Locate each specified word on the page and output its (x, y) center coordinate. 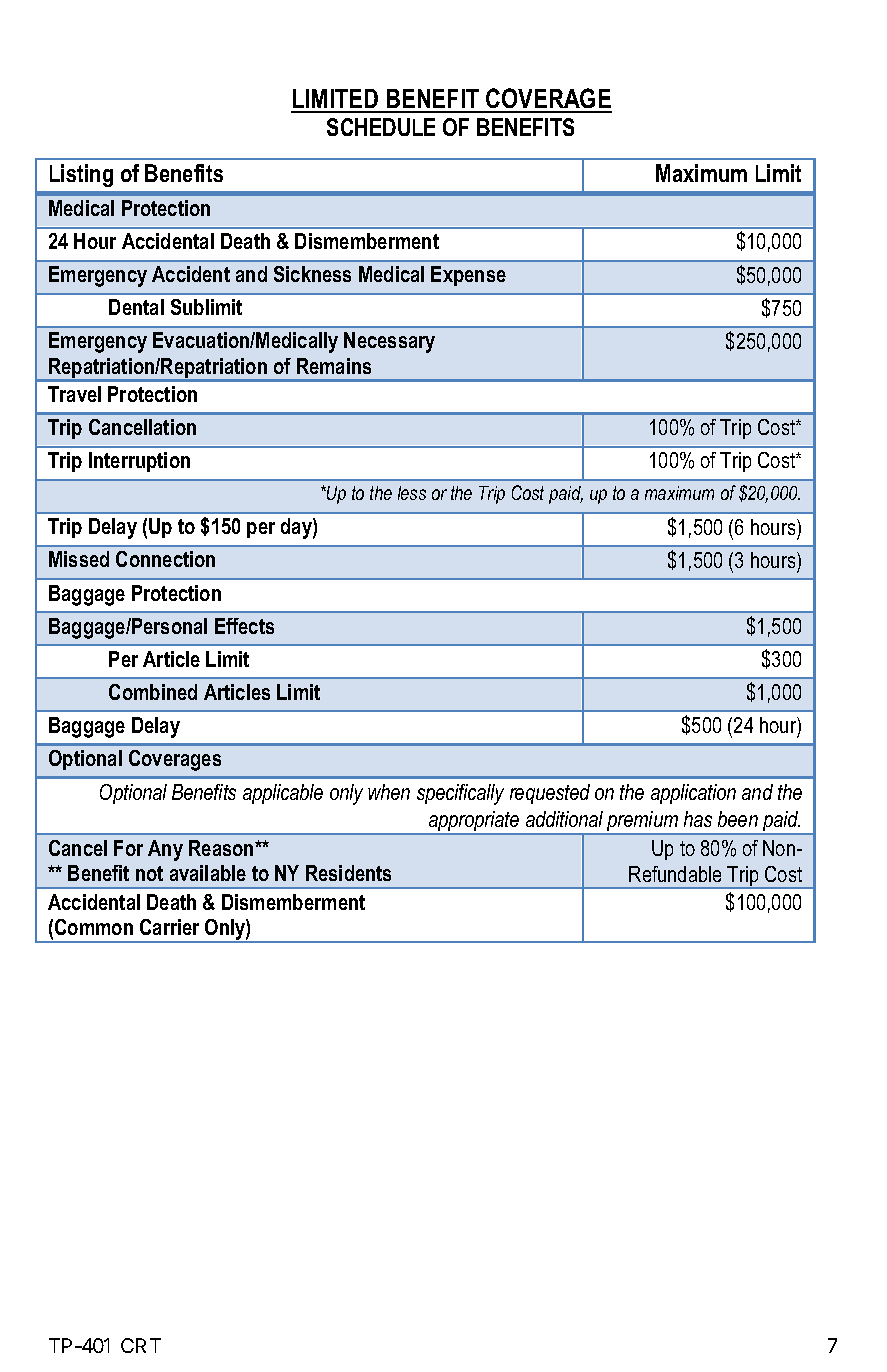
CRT (141, 1345)
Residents (348, 873)
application (693, 794)
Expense (468, 276)
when (389, 792)
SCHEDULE (381, 127)
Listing (81, 175)
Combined (153, 692)
